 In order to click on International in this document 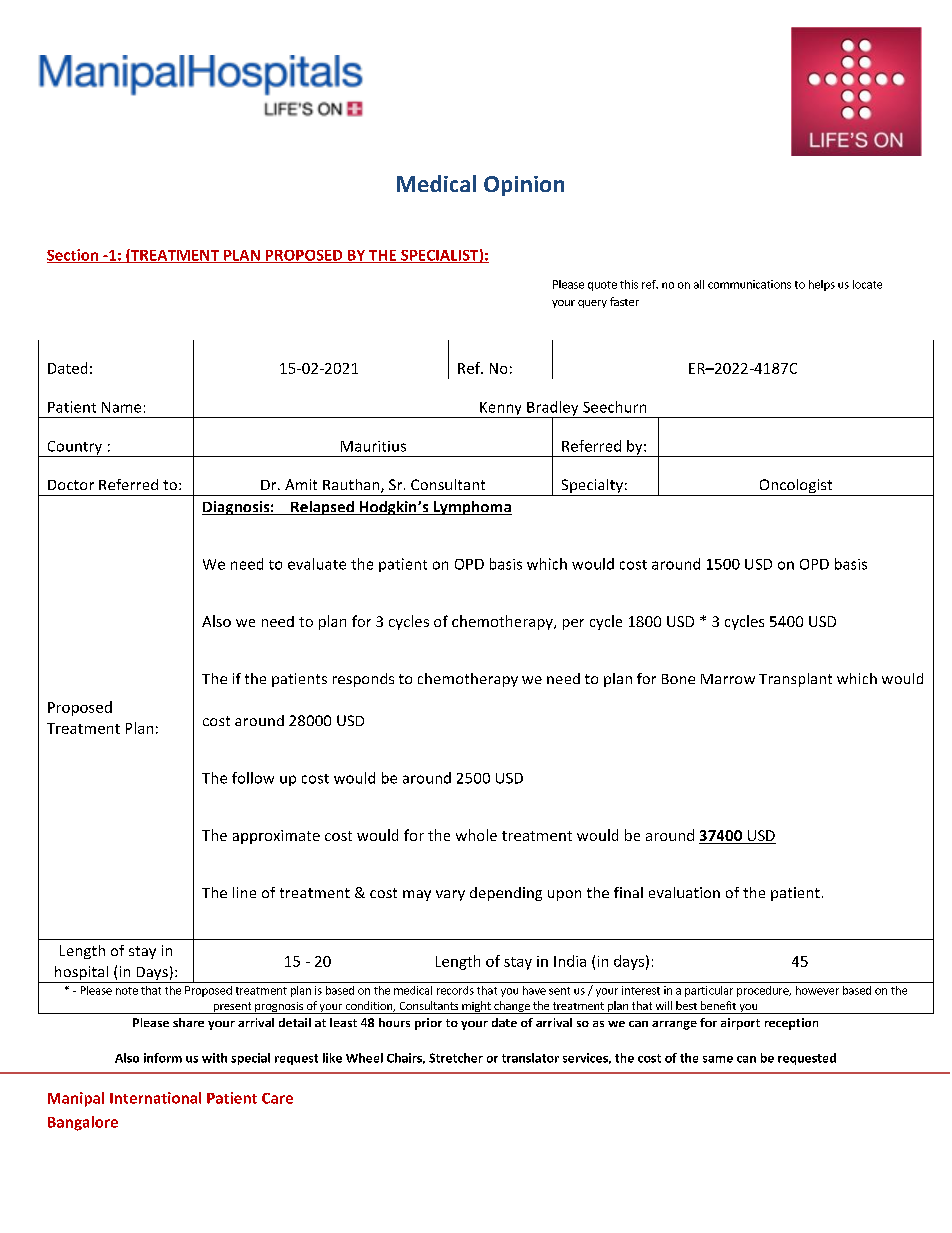, I will do `click(155, 1098)`.
